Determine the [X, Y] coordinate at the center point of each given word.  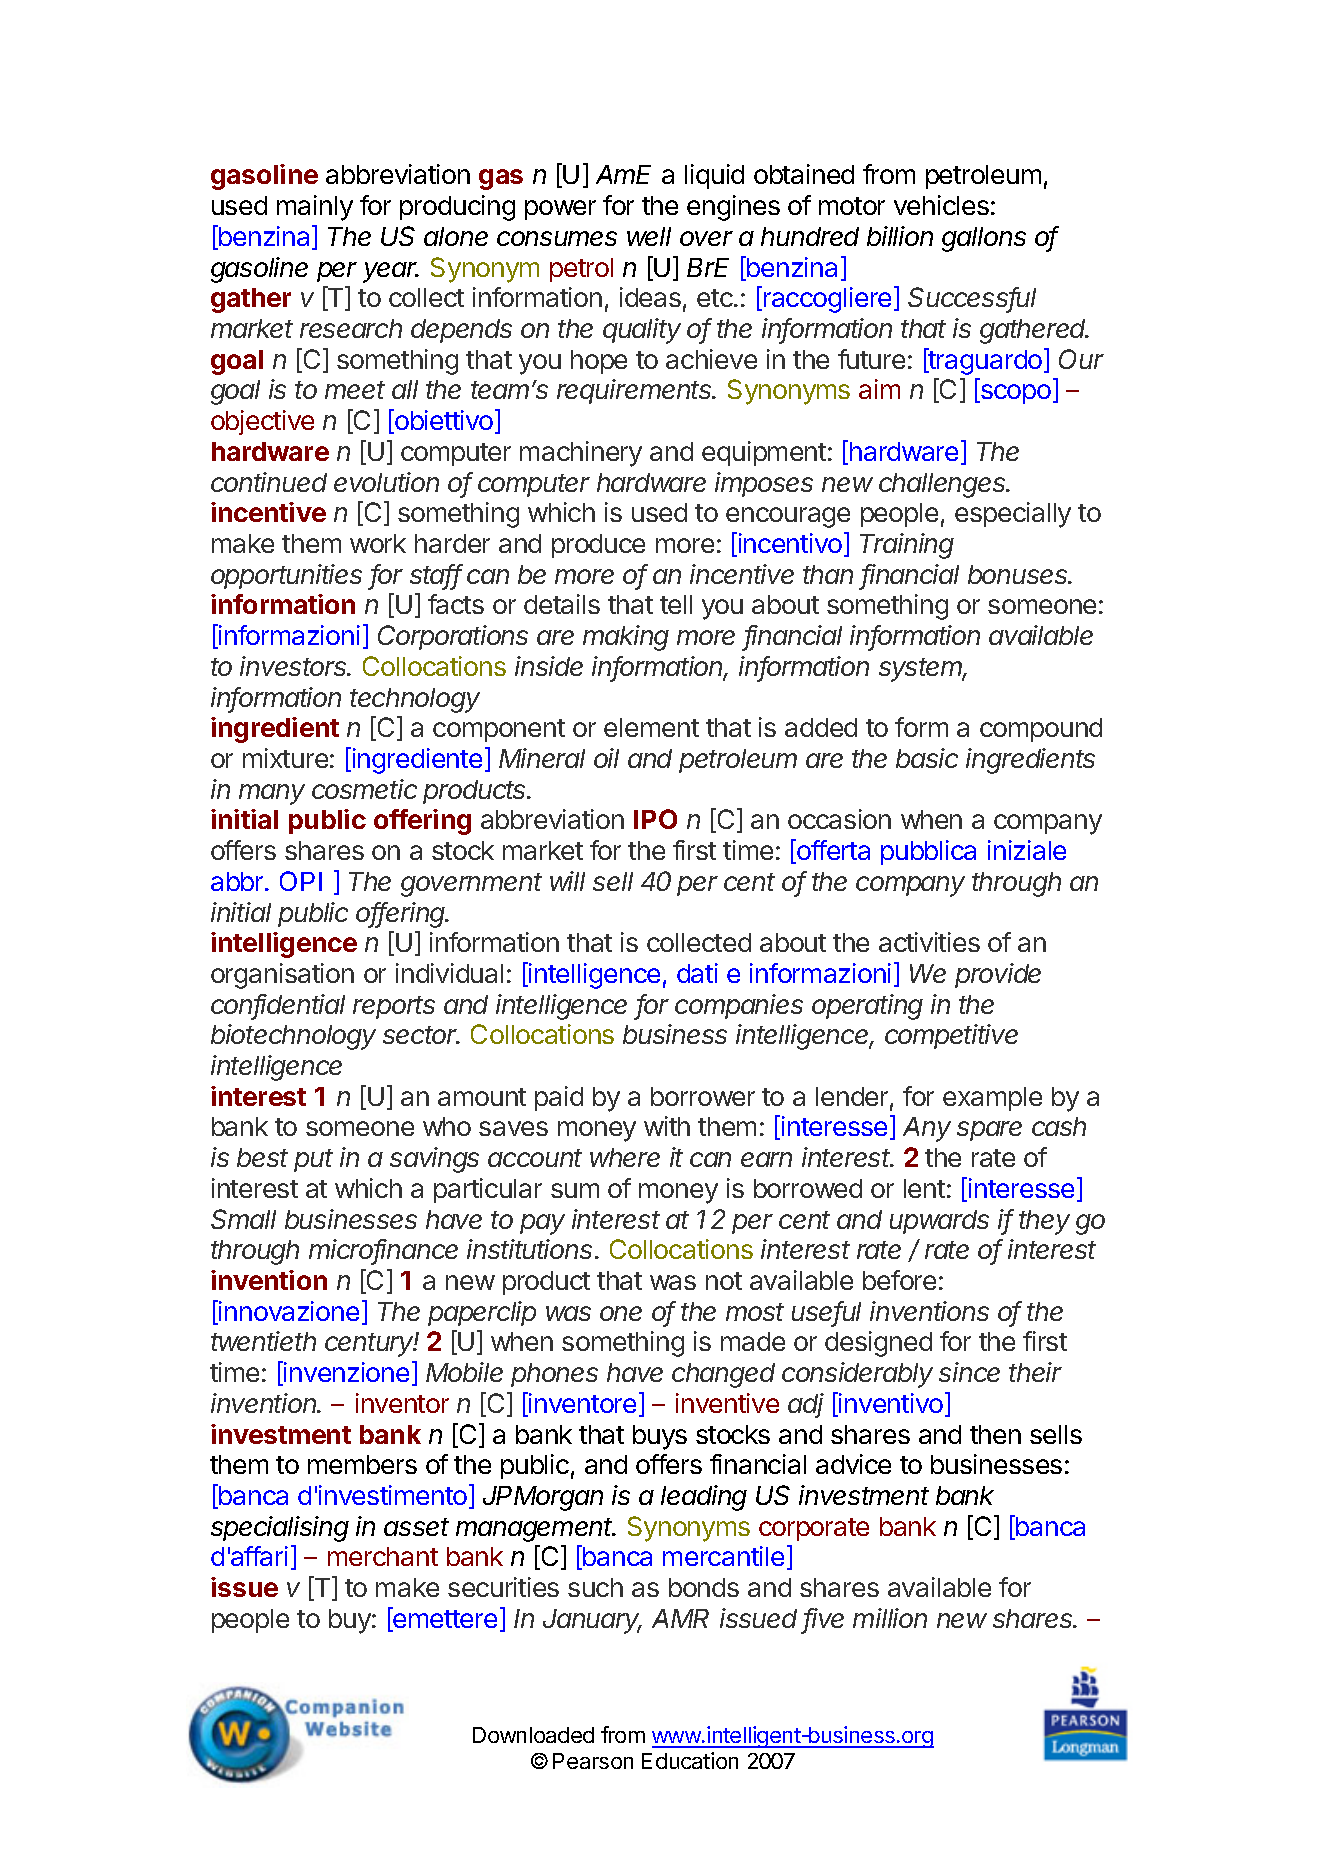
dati [697, 973]
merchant [383, 1556]
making [626, 638]
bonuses [1019, 574]
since [969, 1372]
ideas [650, 297]
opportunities [286, 576]
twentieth [263, 1341]
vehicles [941, 205]
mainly [315, 208]
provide [998, 975]
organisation [282, 976]
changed [723, 1375]
